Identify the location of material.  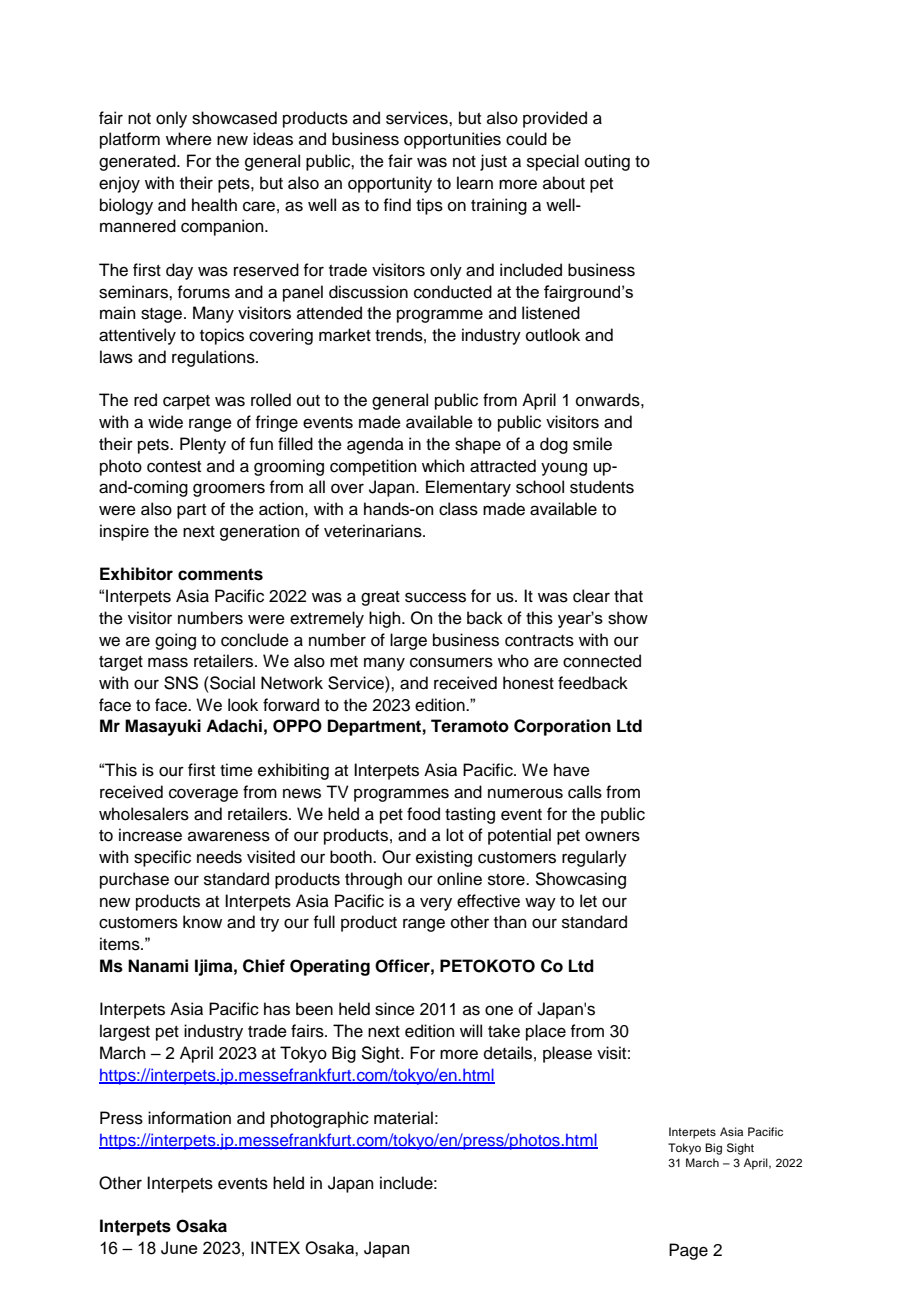
(403, 1118).
